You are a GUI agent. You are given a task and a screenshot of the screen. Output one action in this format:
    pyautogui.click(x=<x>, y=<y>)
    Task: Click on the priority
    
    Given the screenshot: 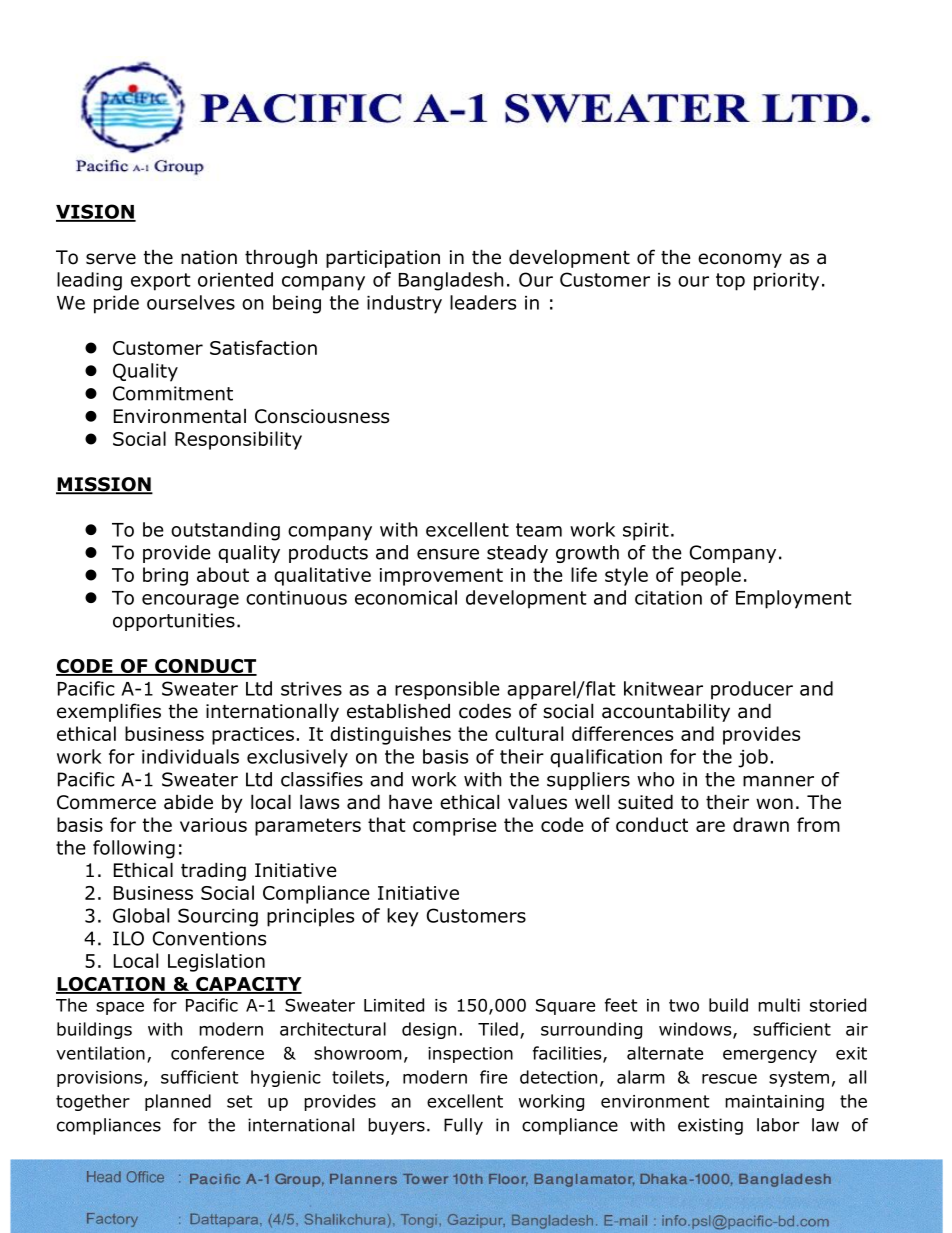 What is the action you would take?
    pyautogui.click(x=786, y=282)
